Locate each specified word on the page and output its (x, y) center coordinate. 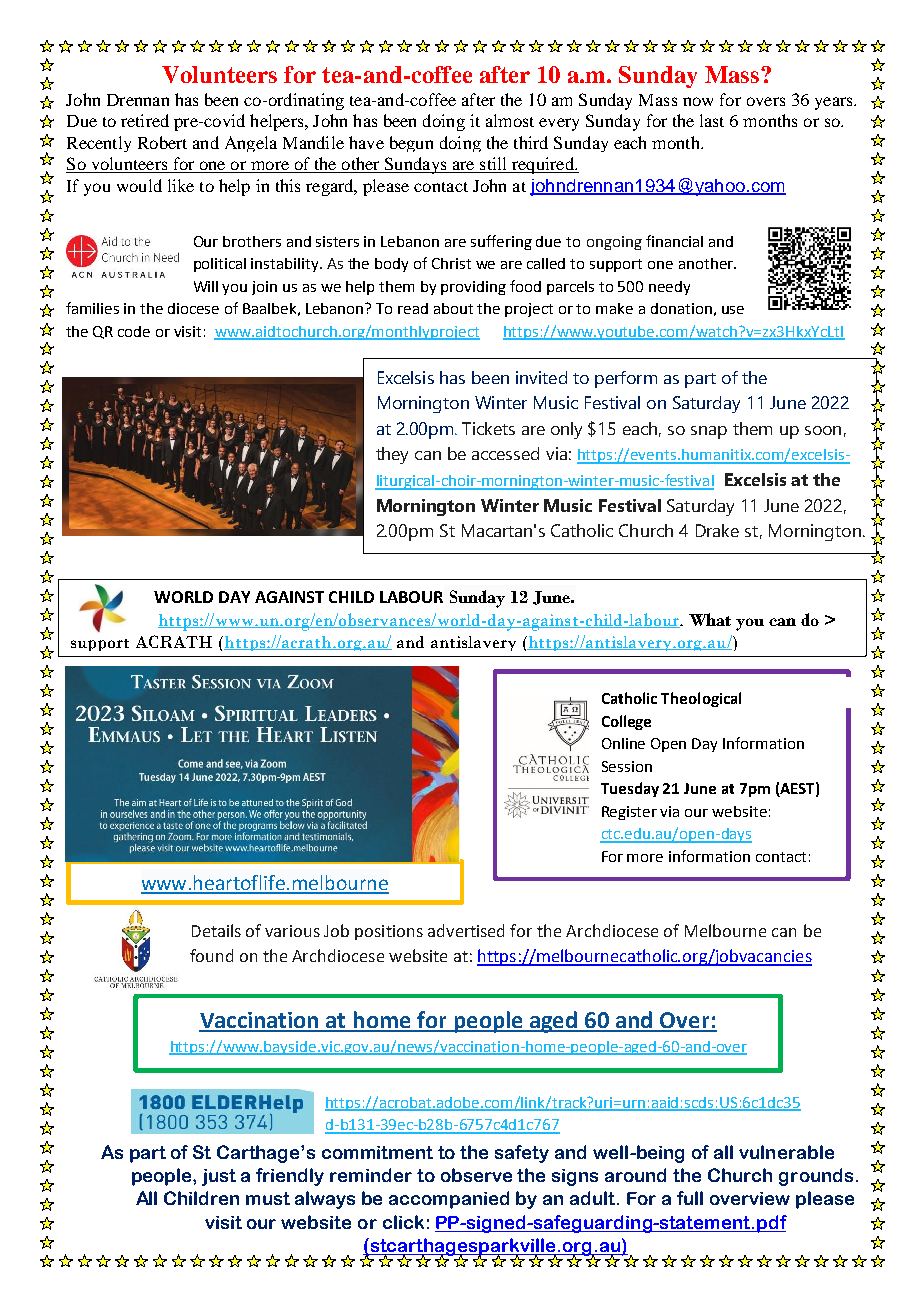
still (493, 165)
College (626, 722)
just (219, 1177)
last (712, 120)
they (392, 455)
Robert (162, 142)
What (710, 619)
